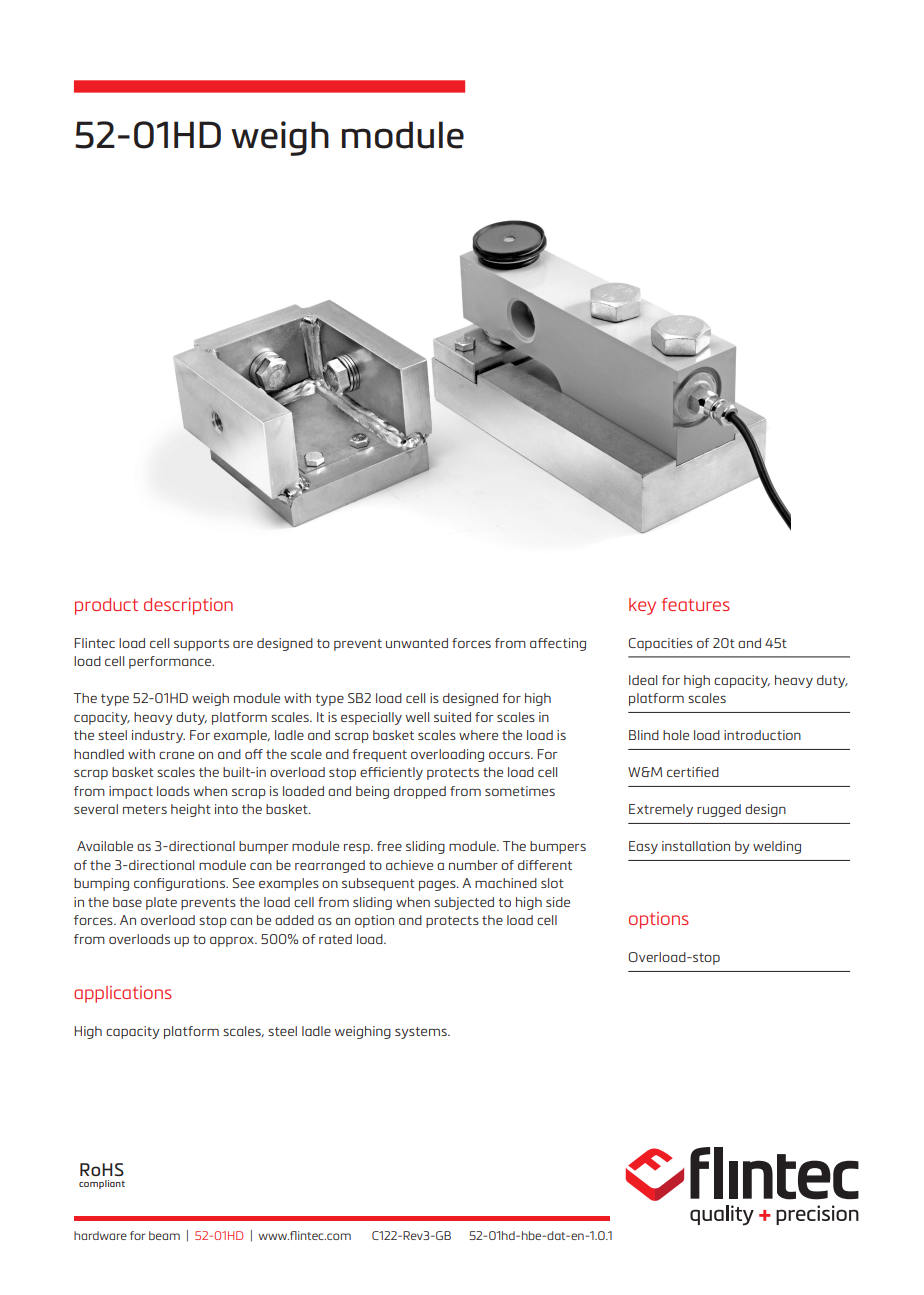 Image resolution: width=924 pixels, height=1295 pixels. What do you see at coordinates (191, 810) in the screenshot?
I see `height` at bounding box center [191, 810].
